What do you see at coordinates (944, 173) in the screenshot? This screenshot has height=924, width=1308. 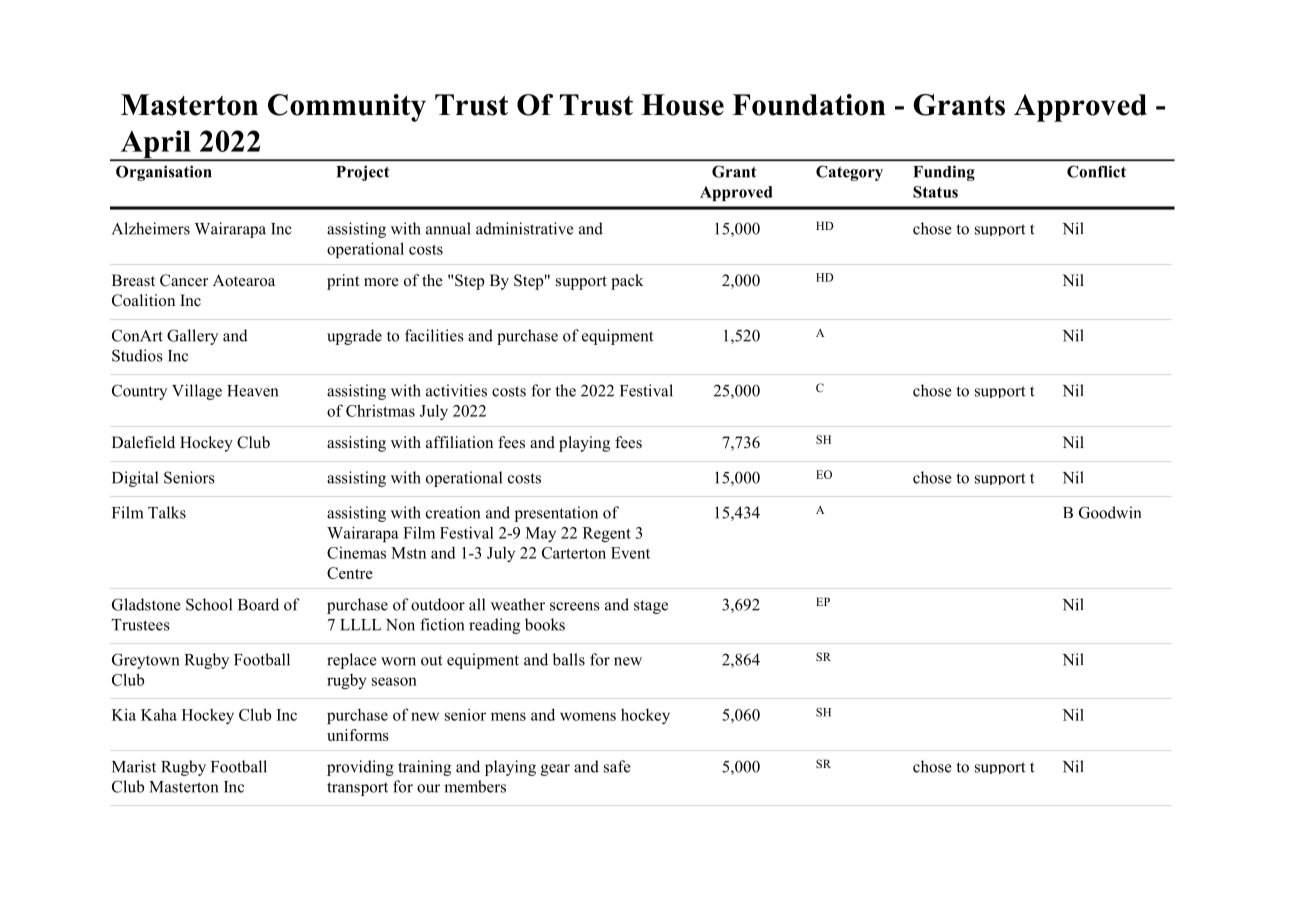 I see `Funding` at bounding box center [944, 173].
